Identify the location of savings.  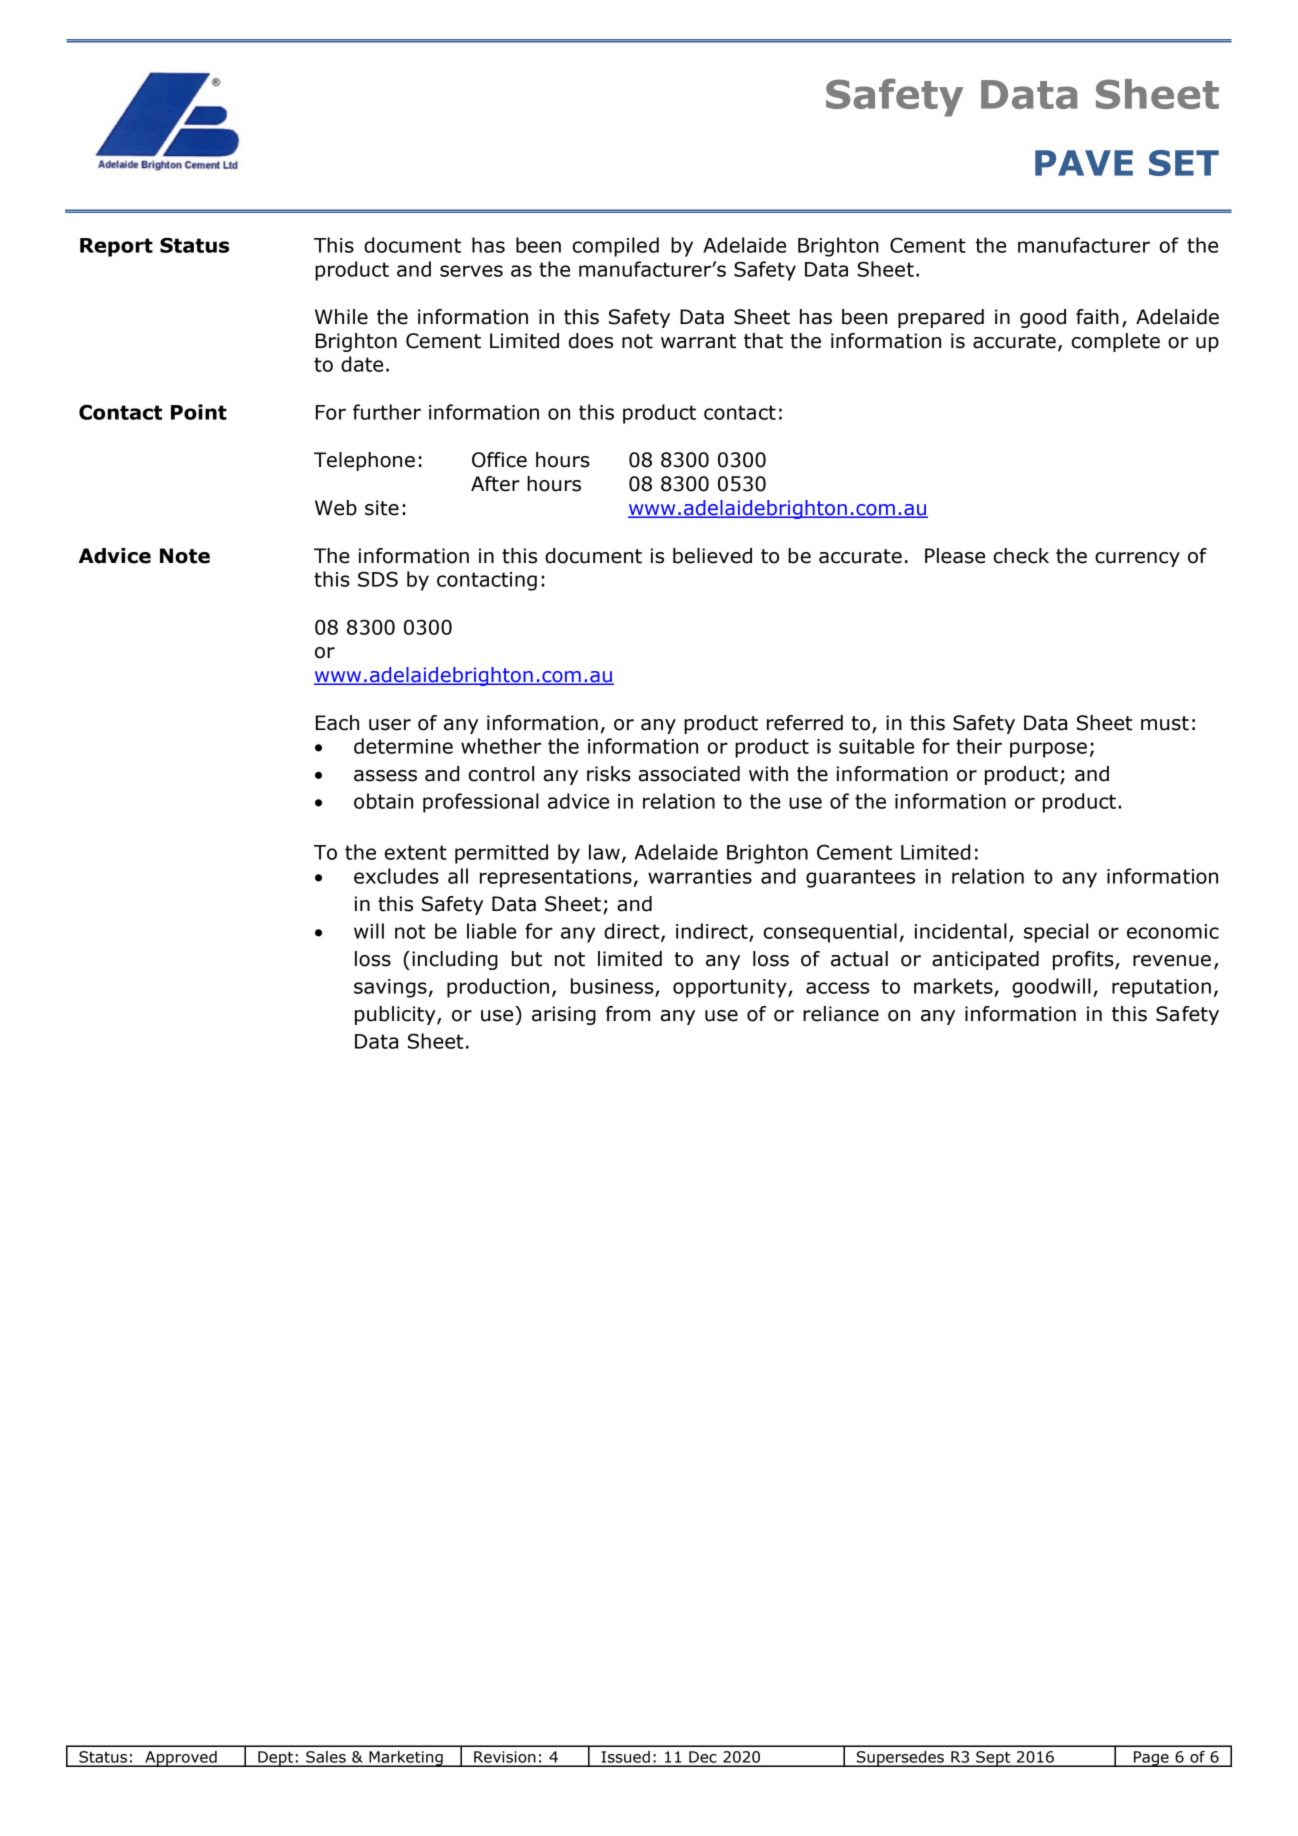
(390, 988).
